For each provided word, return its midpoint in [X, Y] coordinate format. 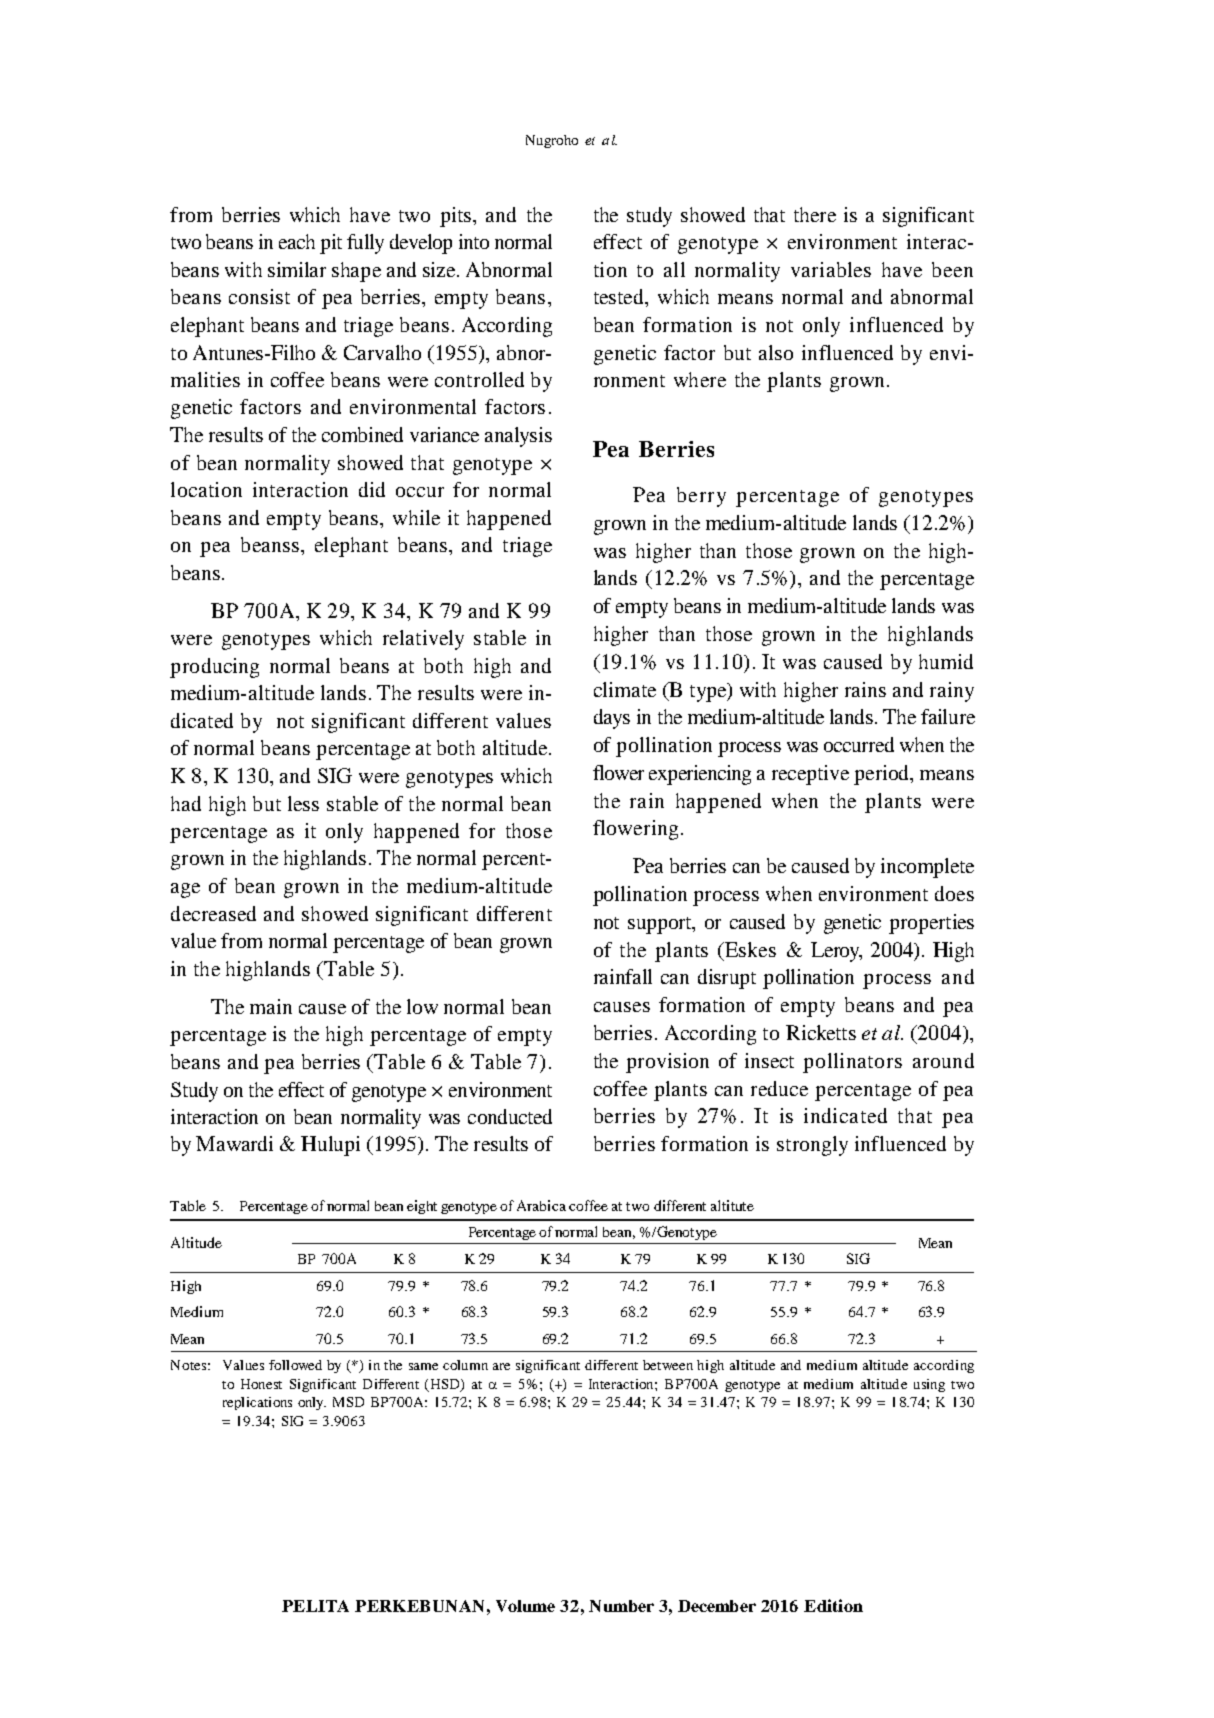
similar [297, 269]
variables [831, 269]
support [661, 925]
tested [620, 298]
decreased [213, 913]
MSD [348, 1402]
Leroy [836, 952]
